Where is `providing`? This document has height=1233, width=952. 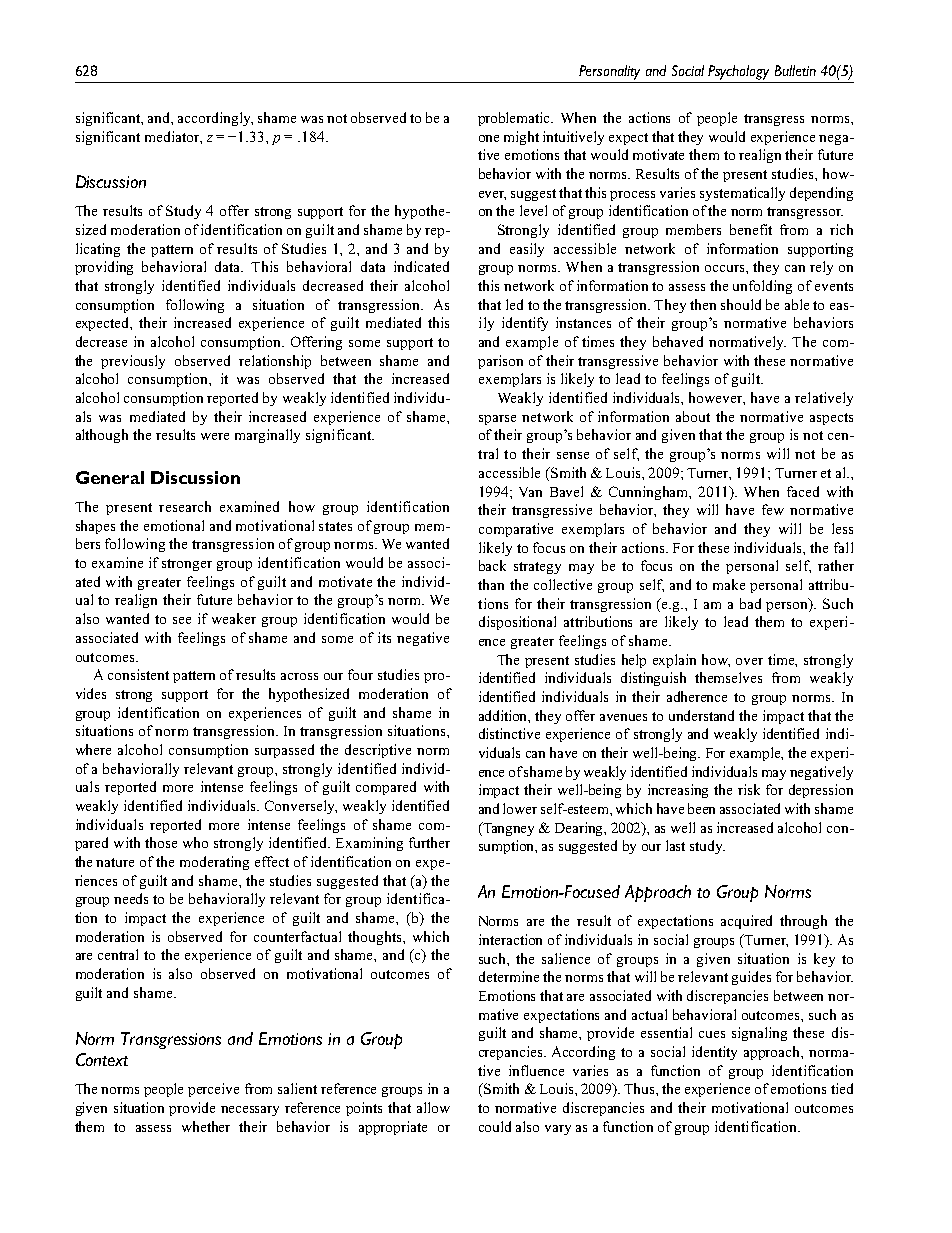 providing is located at coordinates (104, 268).
